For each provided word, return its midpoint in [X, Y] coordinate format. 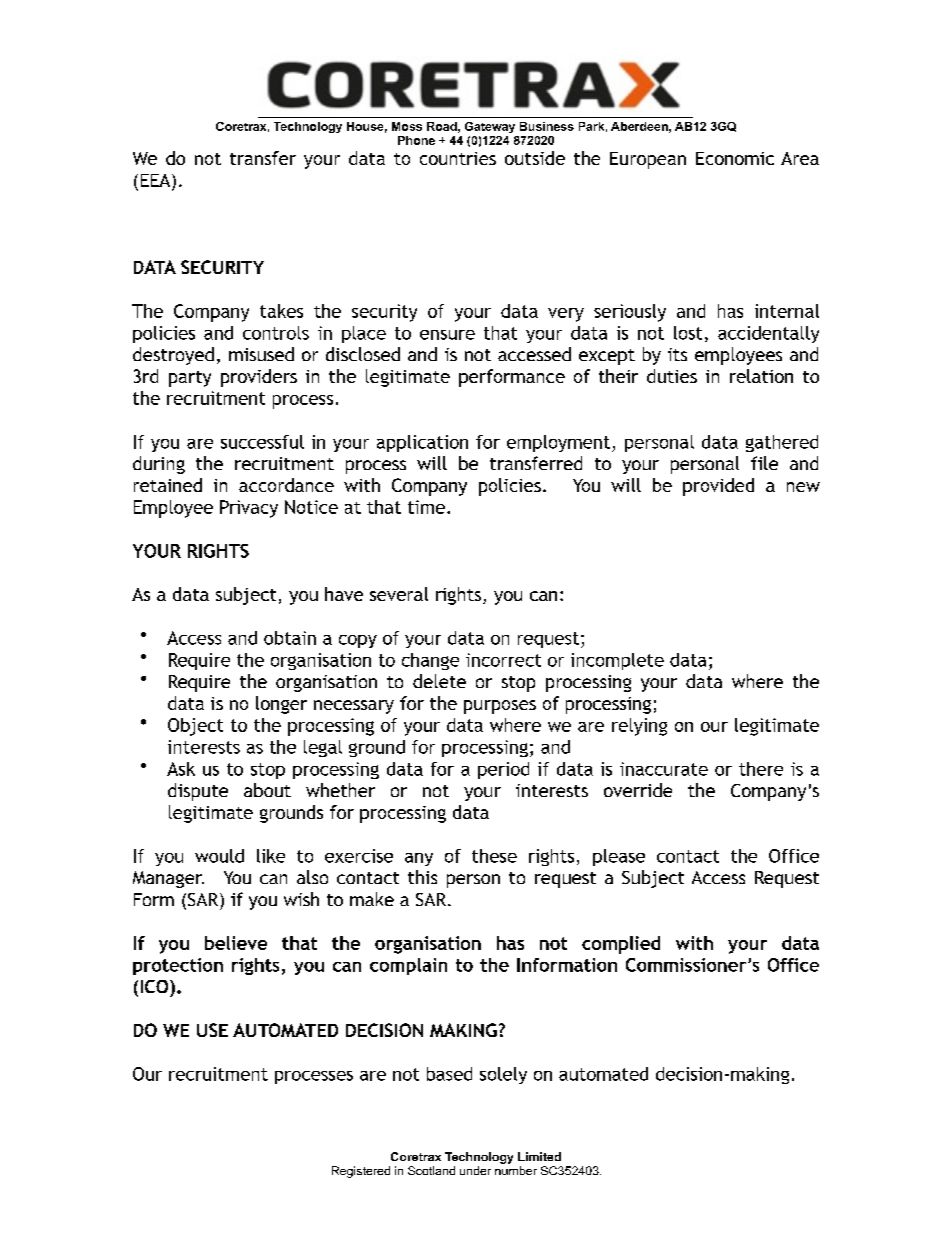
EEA [157, 180]
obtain [290, 638]
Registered [361, 1172]
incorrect [503, 660]
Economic [735, 158]
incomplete [617, 661]
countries [458, 158]
